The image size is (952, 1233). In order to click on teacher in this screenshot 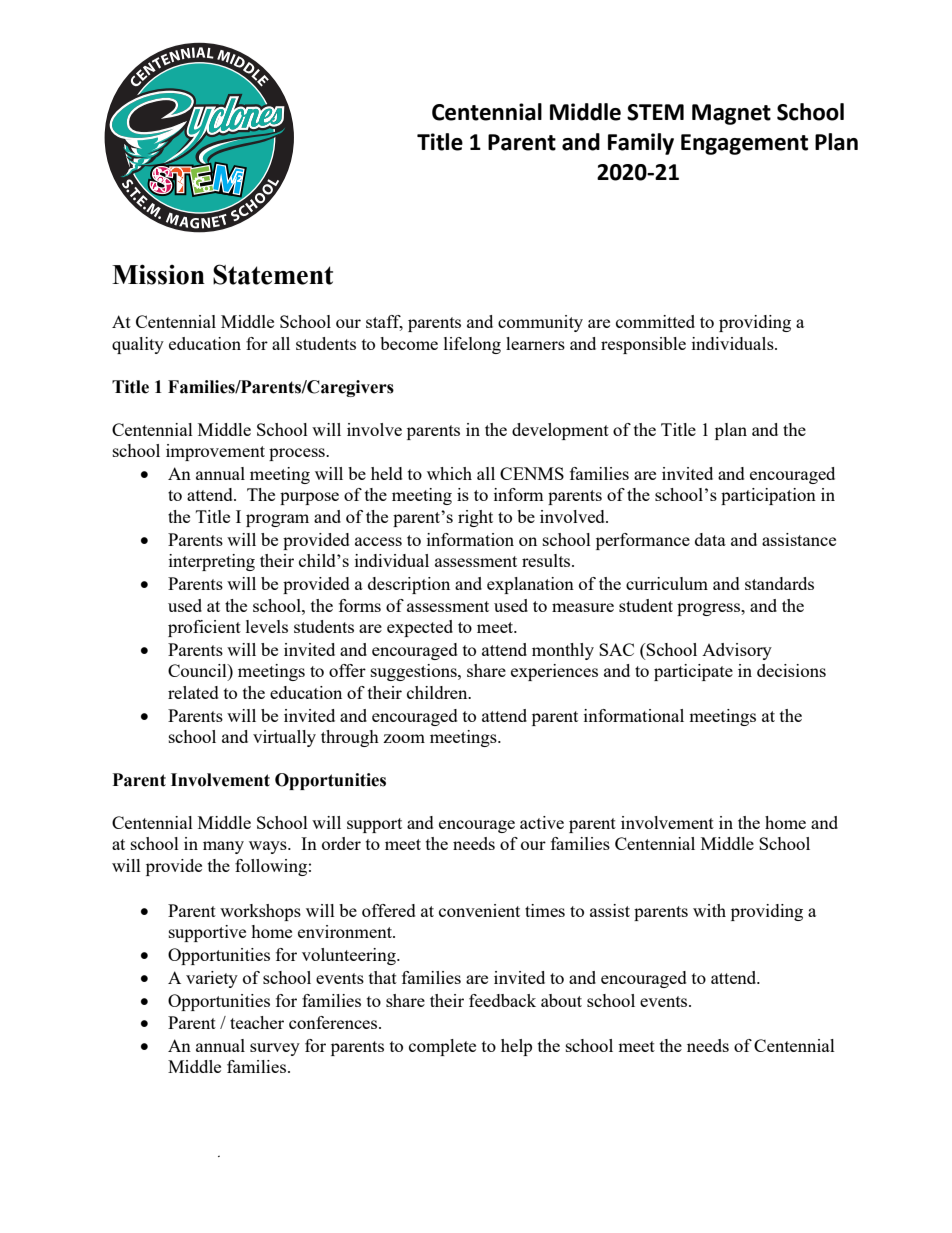, I will do `click(257, 1022)`.
